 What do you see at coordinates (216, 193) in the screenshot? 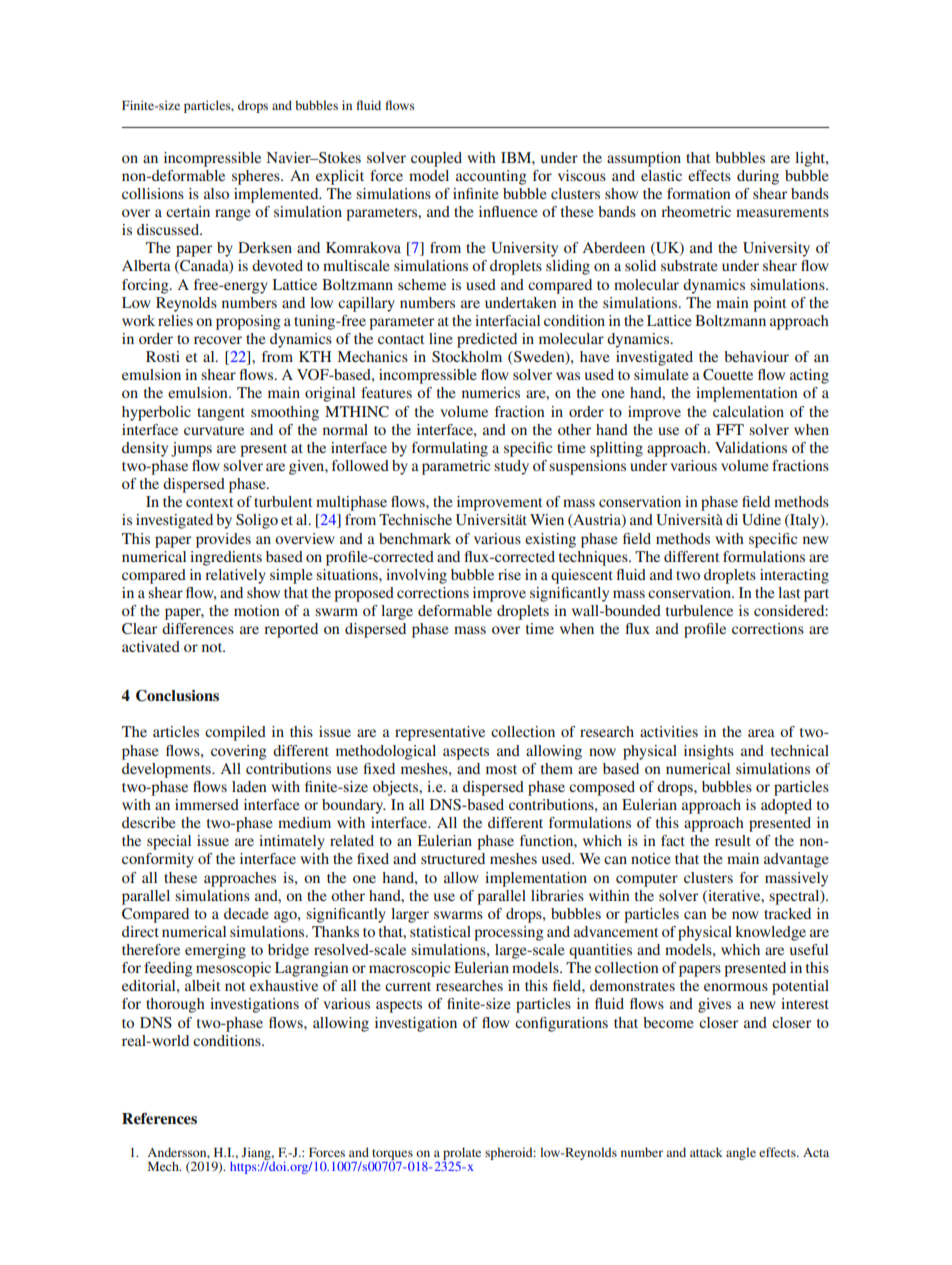
I see `also` at bounding box center [216, 193].
